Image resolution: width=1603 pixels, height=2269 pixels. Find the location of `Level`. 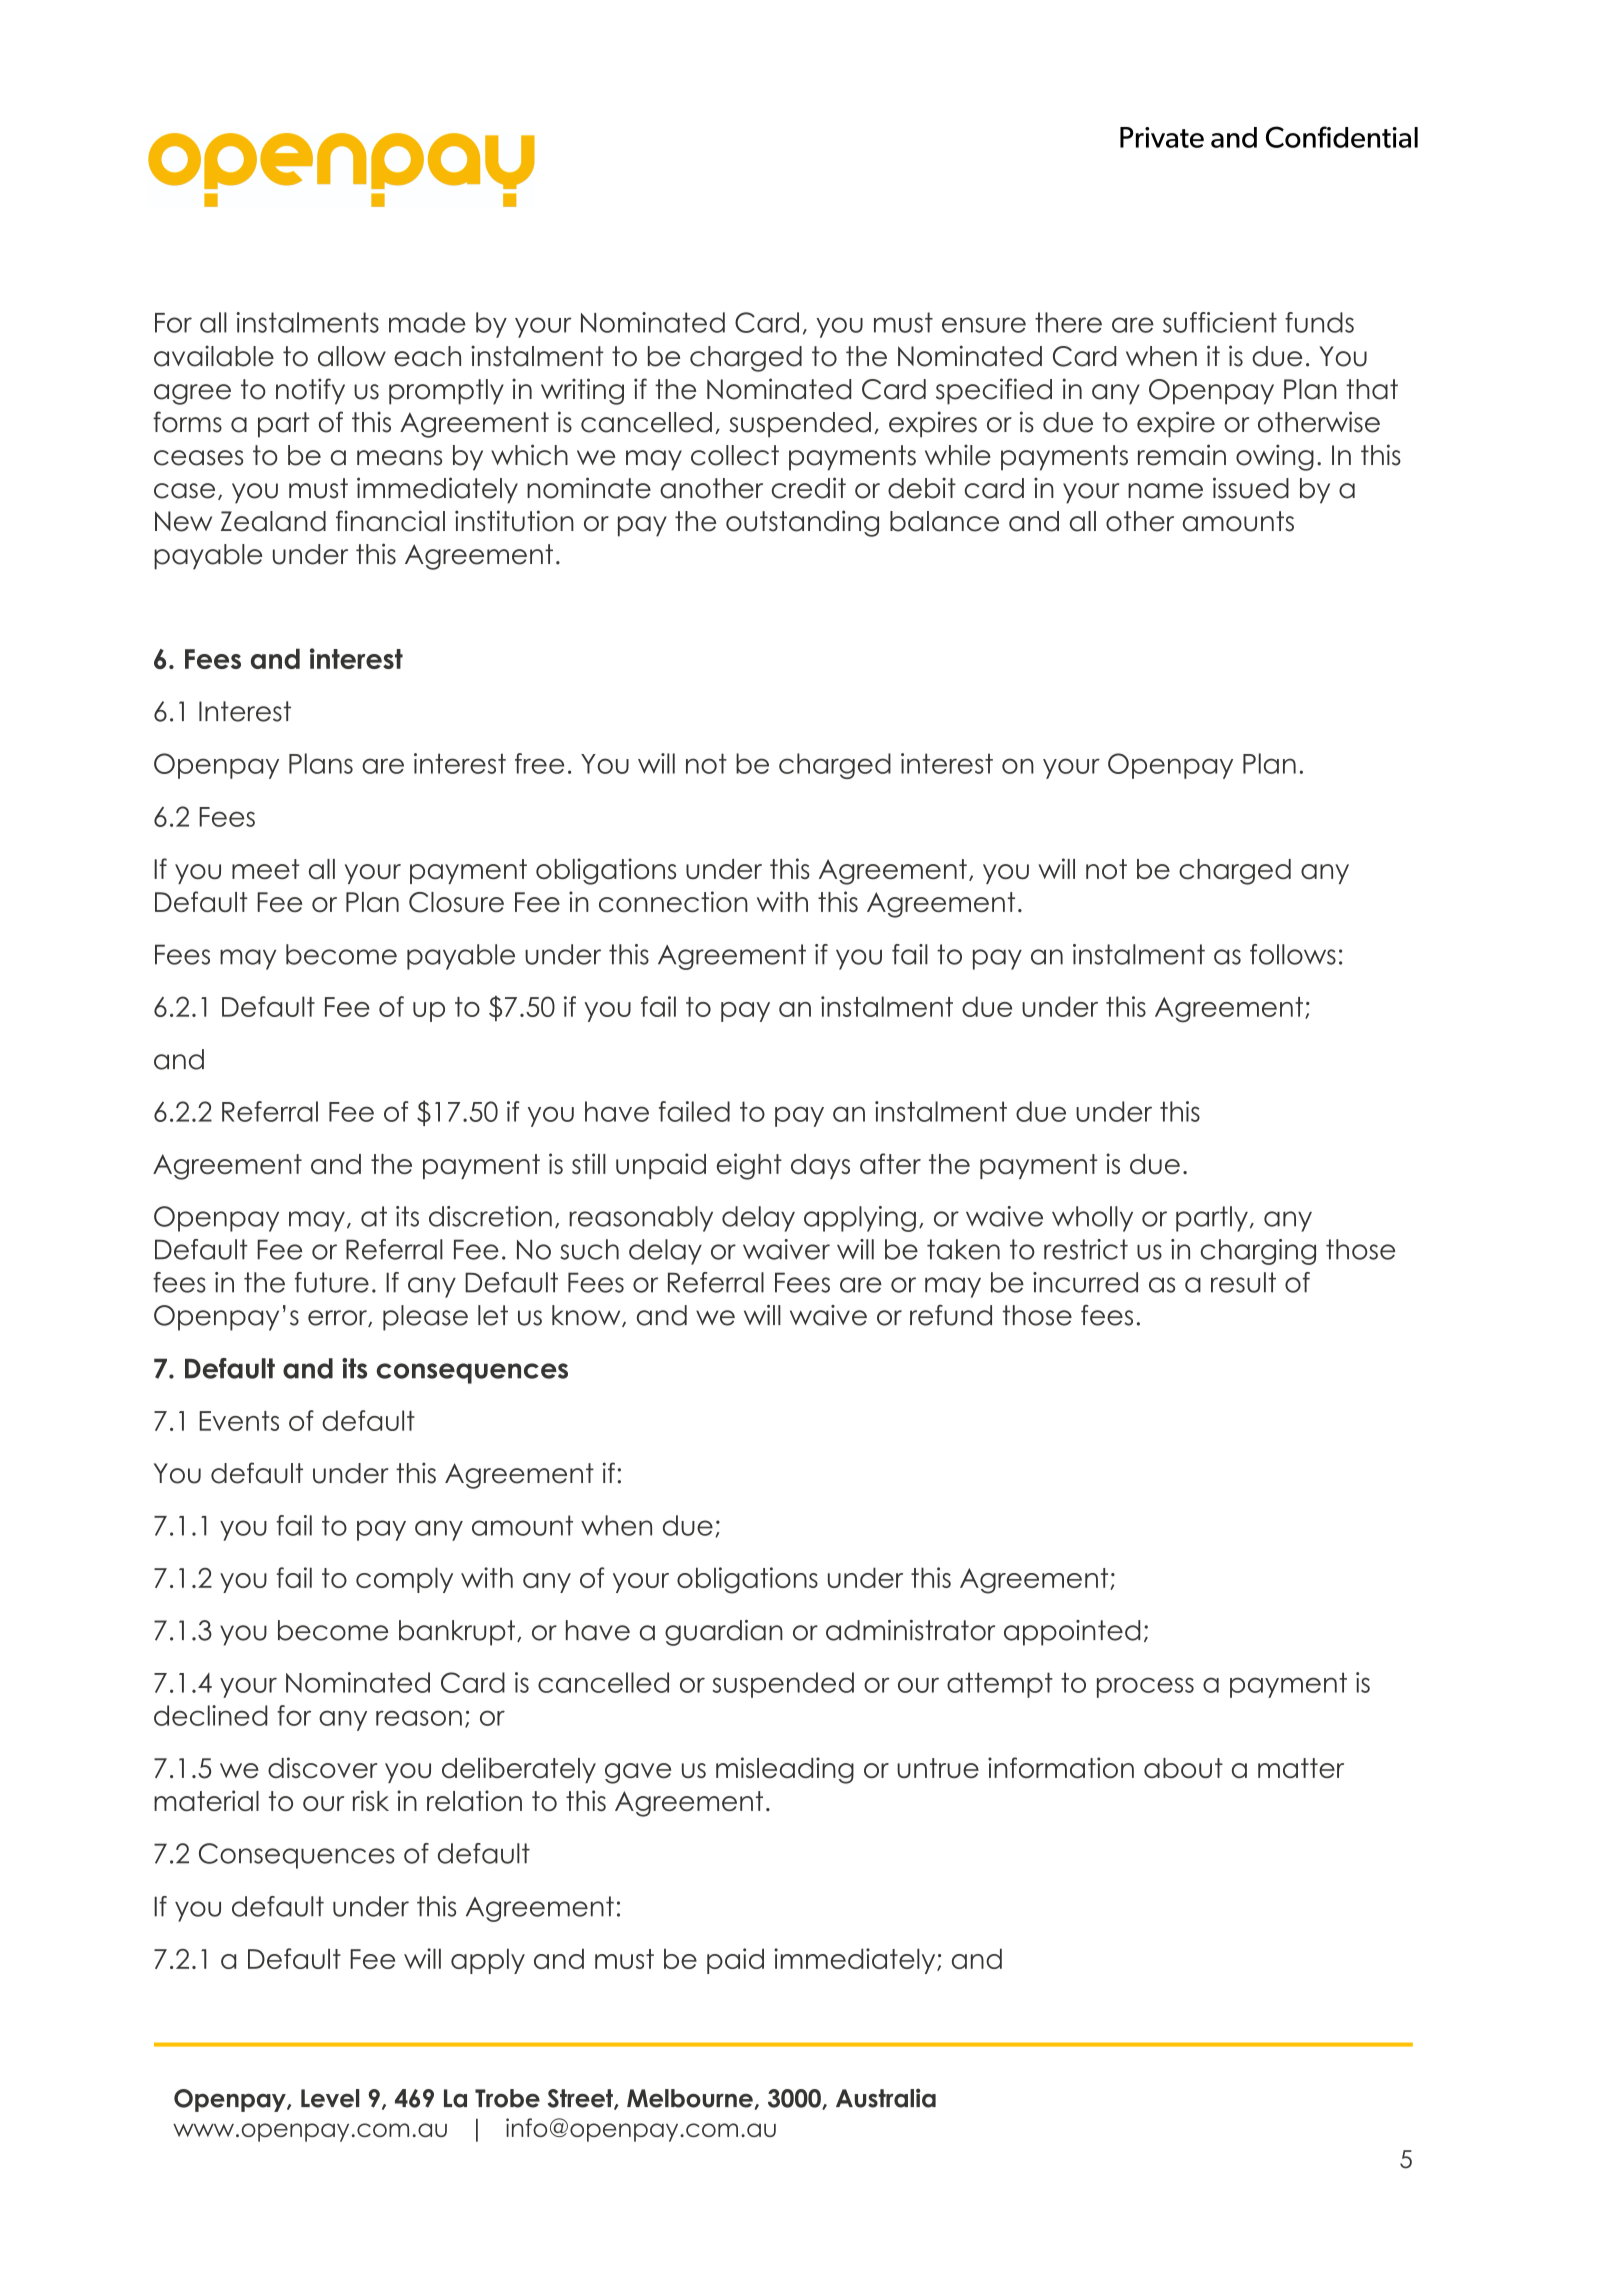

Level is located at coordinates (330, 2098).
